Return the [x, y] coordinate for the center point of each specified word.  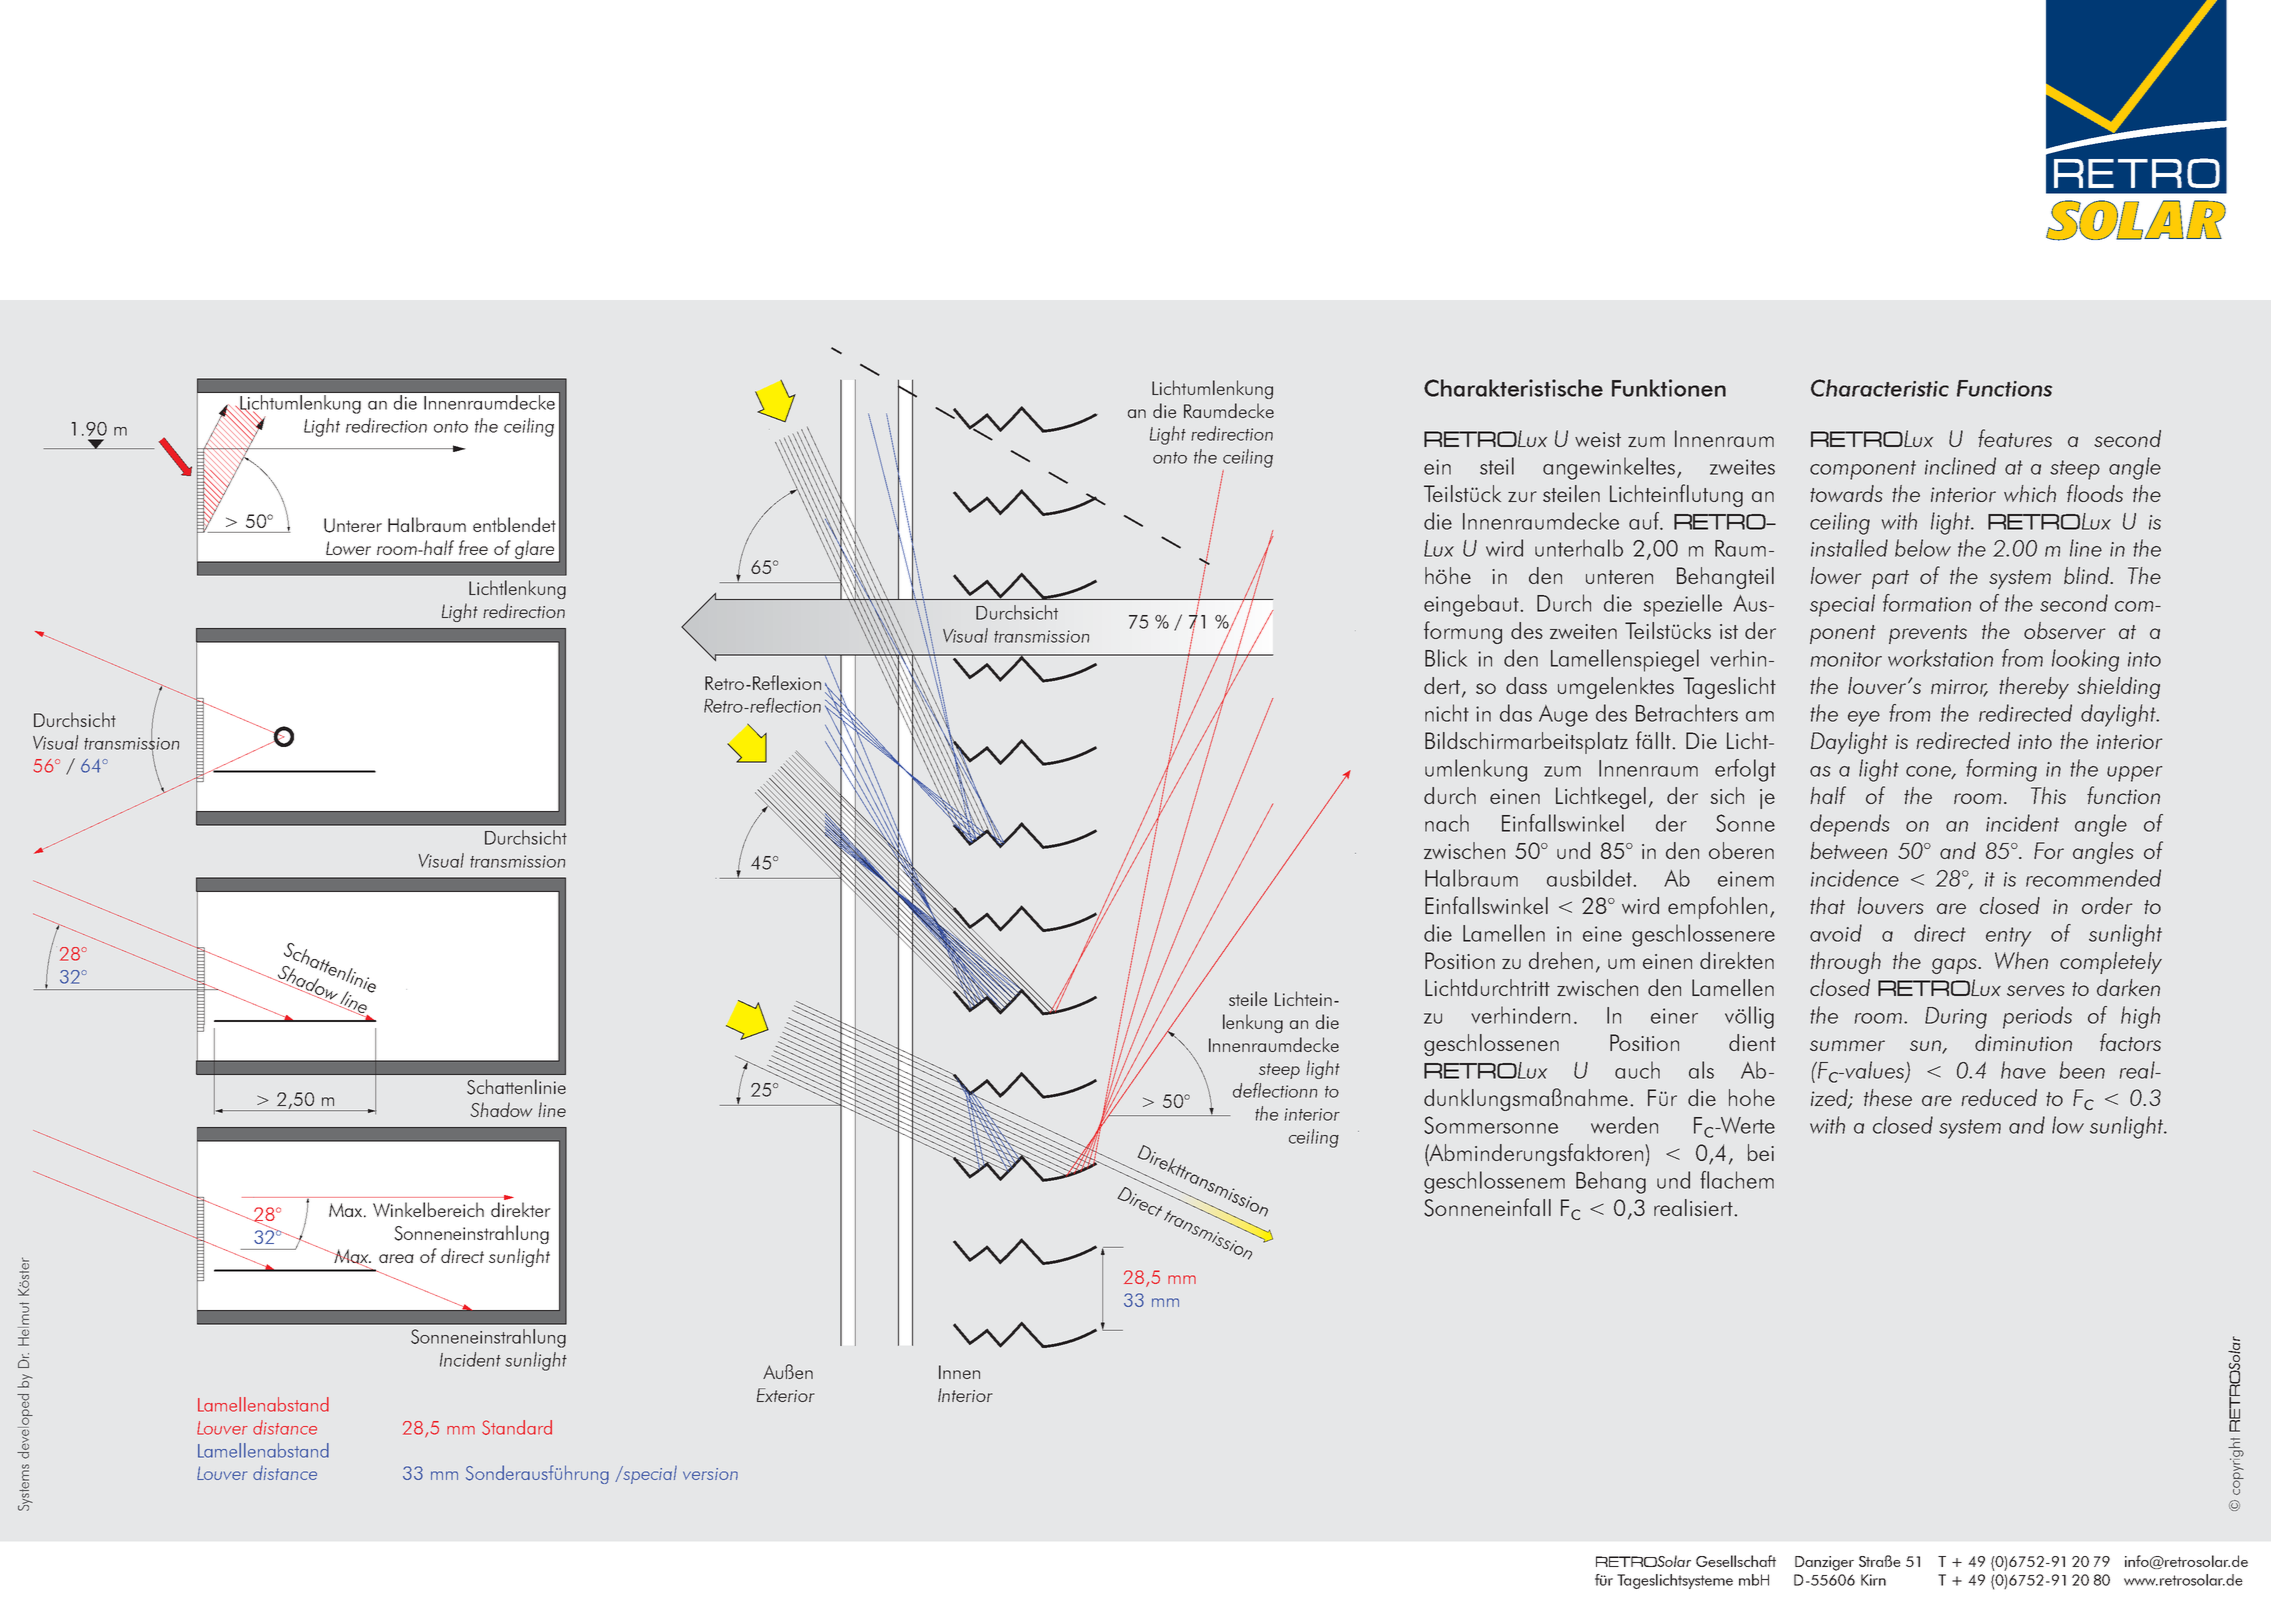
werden [1624, 1125]
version [710, 1474]
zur [1522, 496]
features [2015, 438]
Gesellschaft [1736, 1561]
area [396, 1258]
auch [1637, 1070]
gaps [1955, 966]
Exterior [786, 1395]
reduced [1999, 1097]
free [473, 547]
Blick [1446, 658]
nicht [1447, 713]
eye [1864, 719]
